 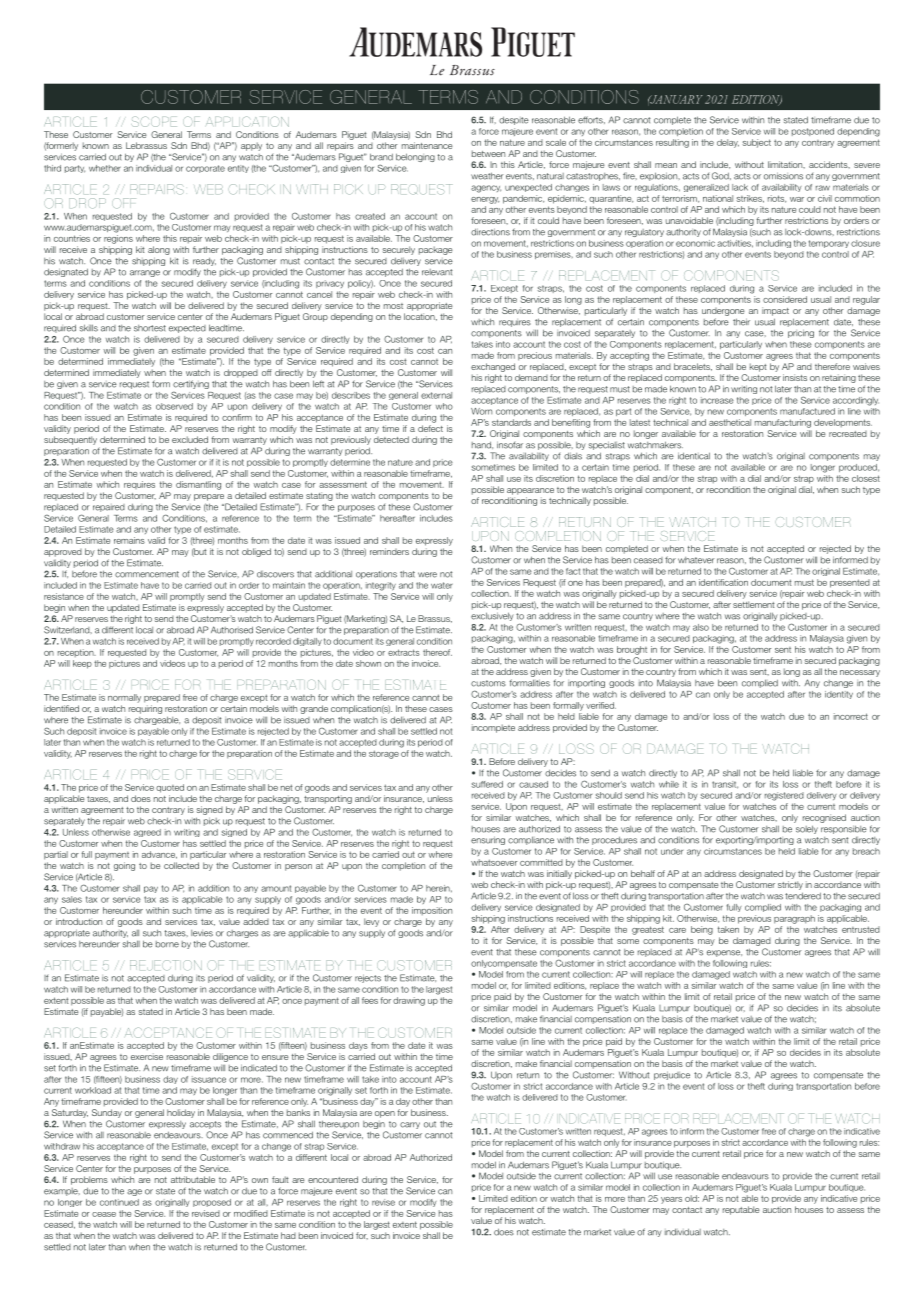 I want to click on increase, so click(x=717, y=400).
